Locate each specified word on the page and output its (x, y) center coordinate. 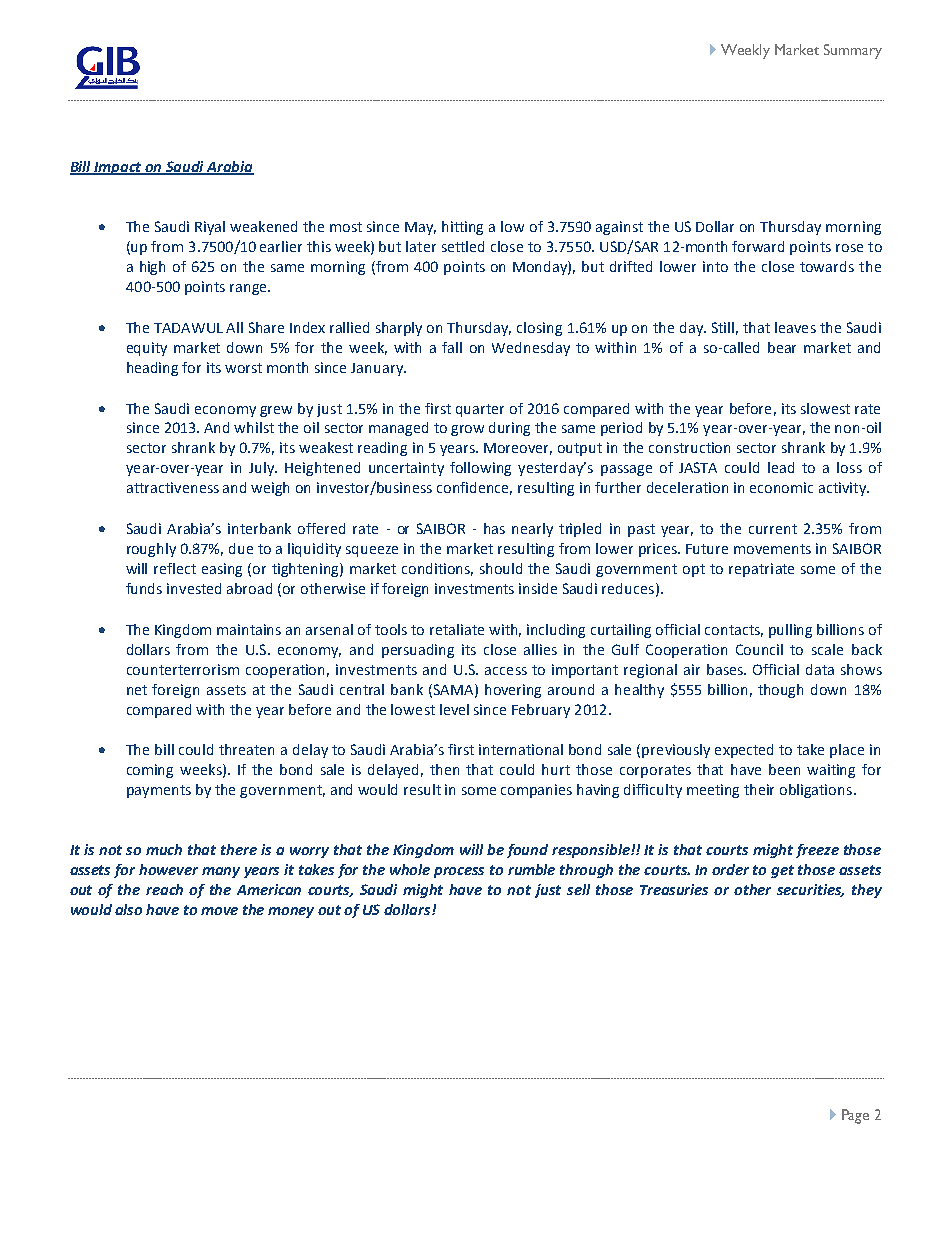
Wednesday (531, 349)
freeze (817, 851)
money (291, 912)
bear (782, 347)
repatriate (761, 570)
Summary (853, 51)
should (501, 568)
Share (266, 327)
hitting (462, 228)
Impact (119, 168)
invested (194, 588)
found (527, 851)
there (239, 849)
